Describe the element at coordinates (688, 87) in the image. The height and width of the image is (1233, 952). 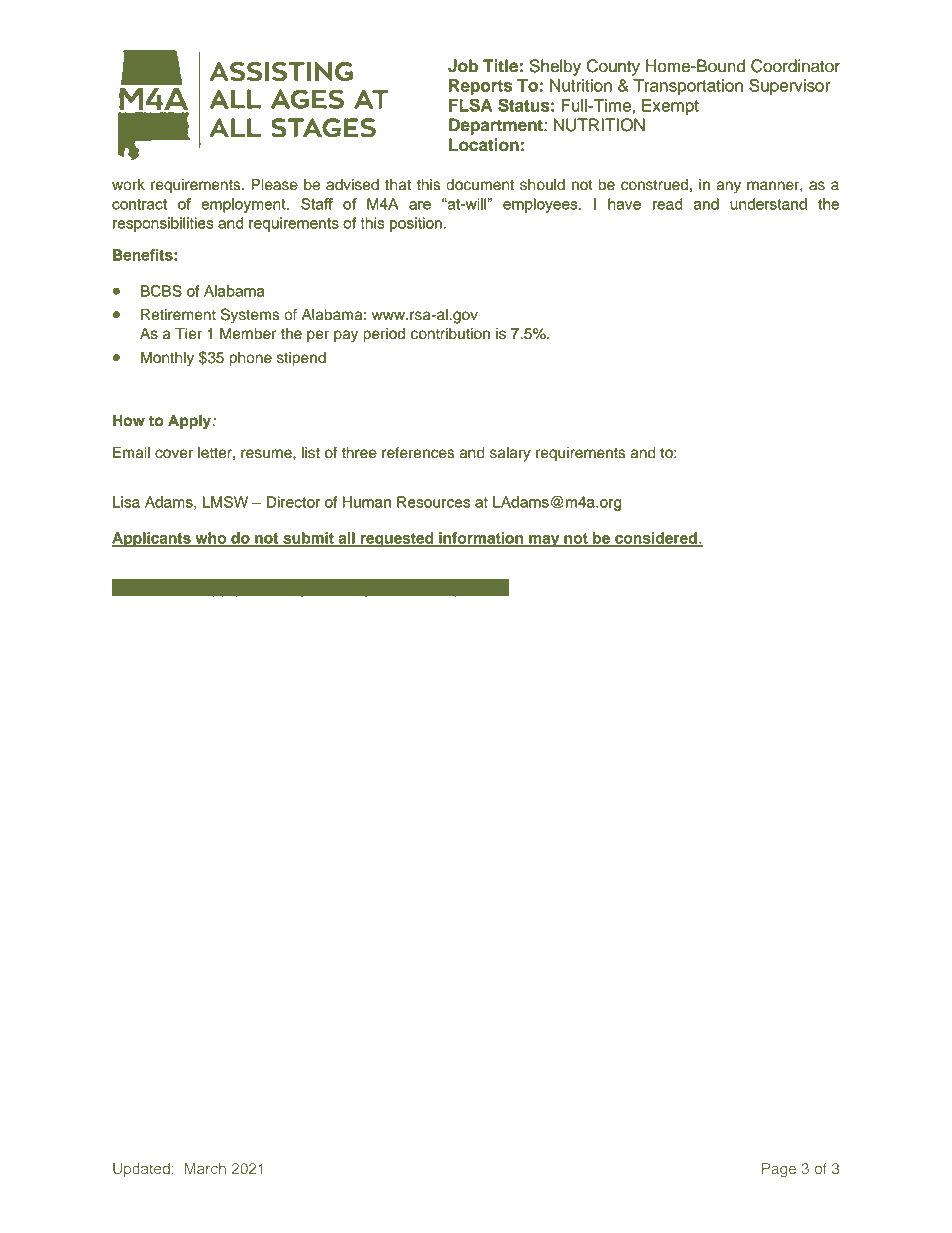
I see `Transportation` at that location.
